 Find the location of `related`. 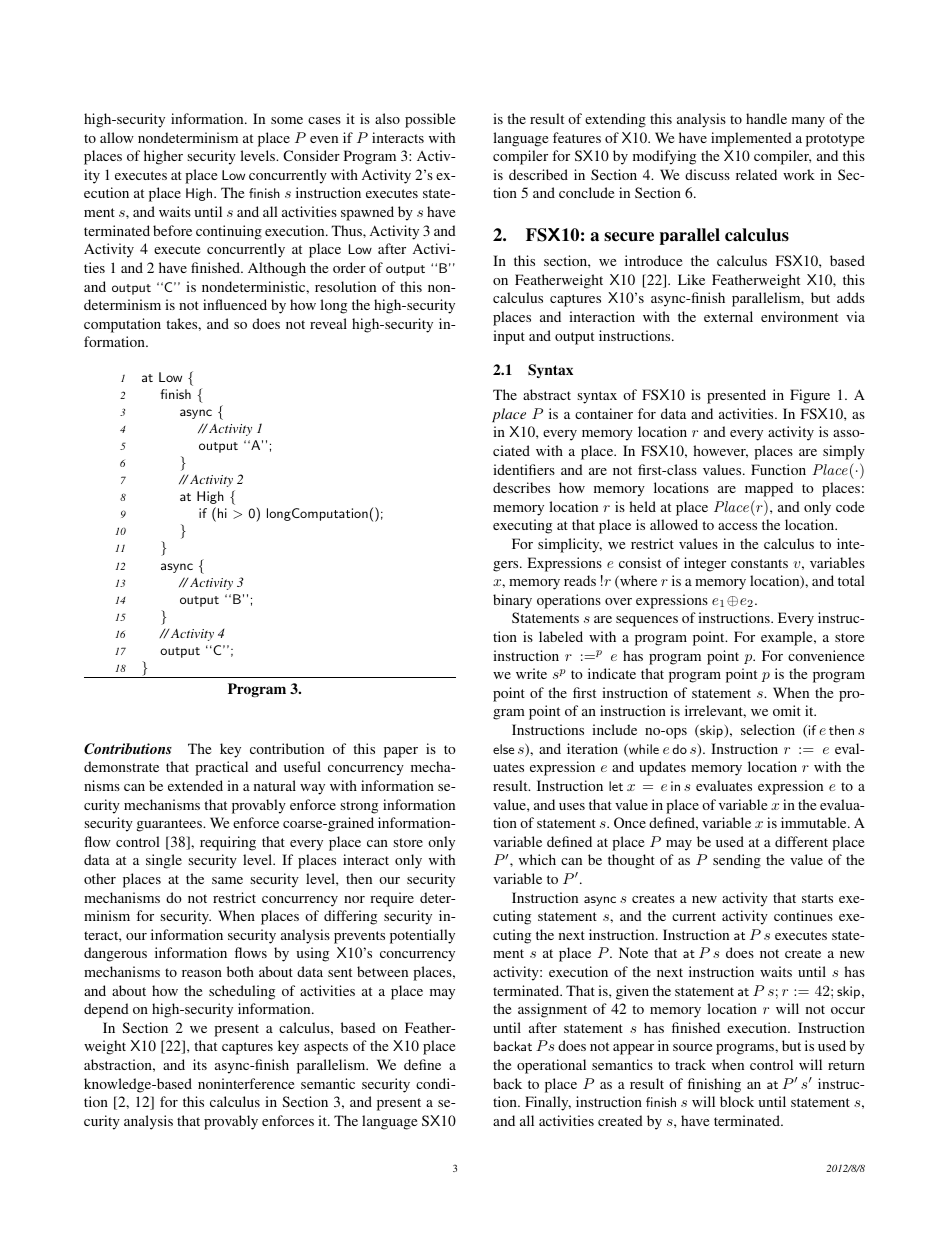

related is located at coordinates (756, 174).
